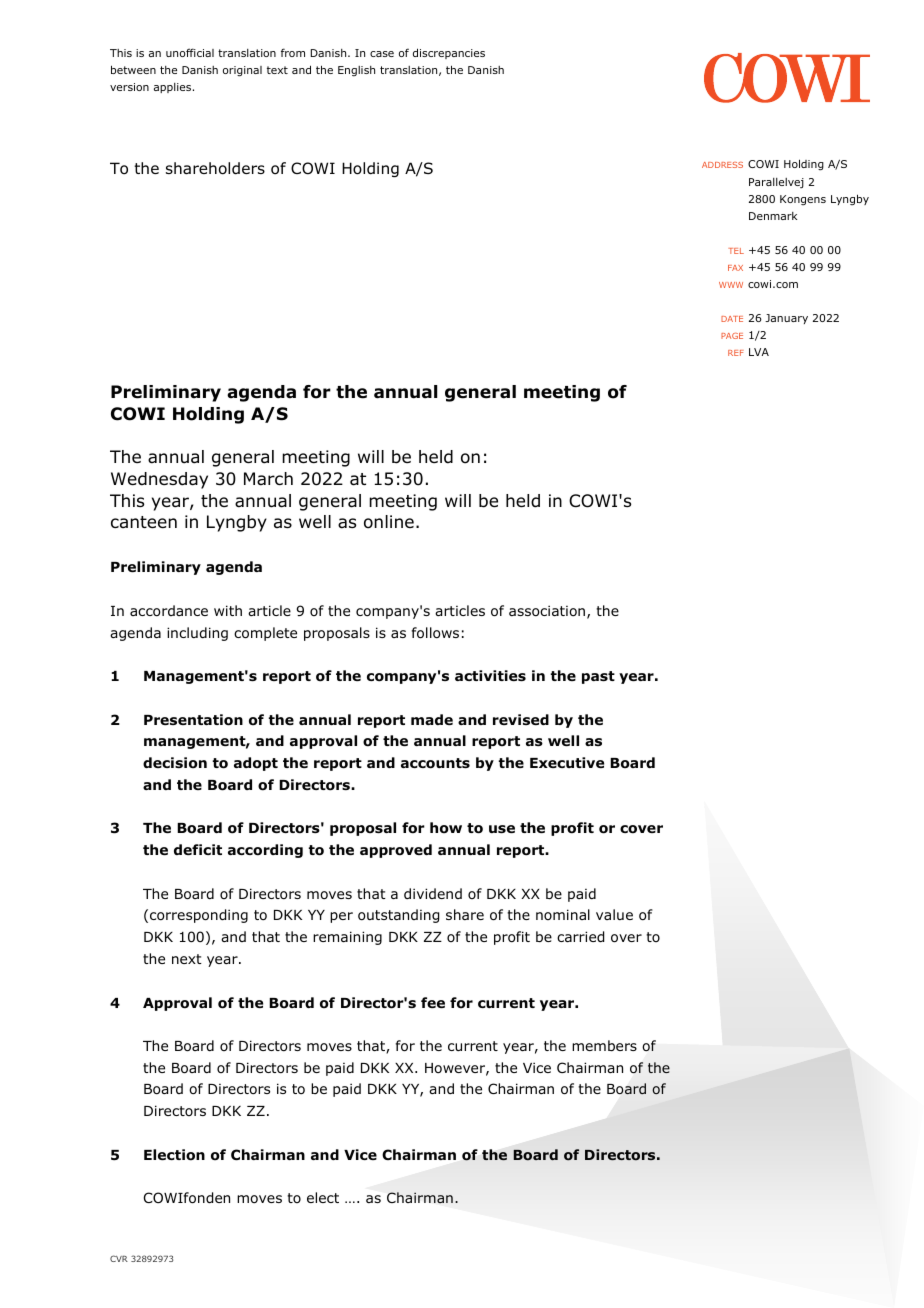 This document has height=1308, width=924. What do you see at coordinates (172, 88) in the document?
I see `applies` at bounding box center [172, 88].
